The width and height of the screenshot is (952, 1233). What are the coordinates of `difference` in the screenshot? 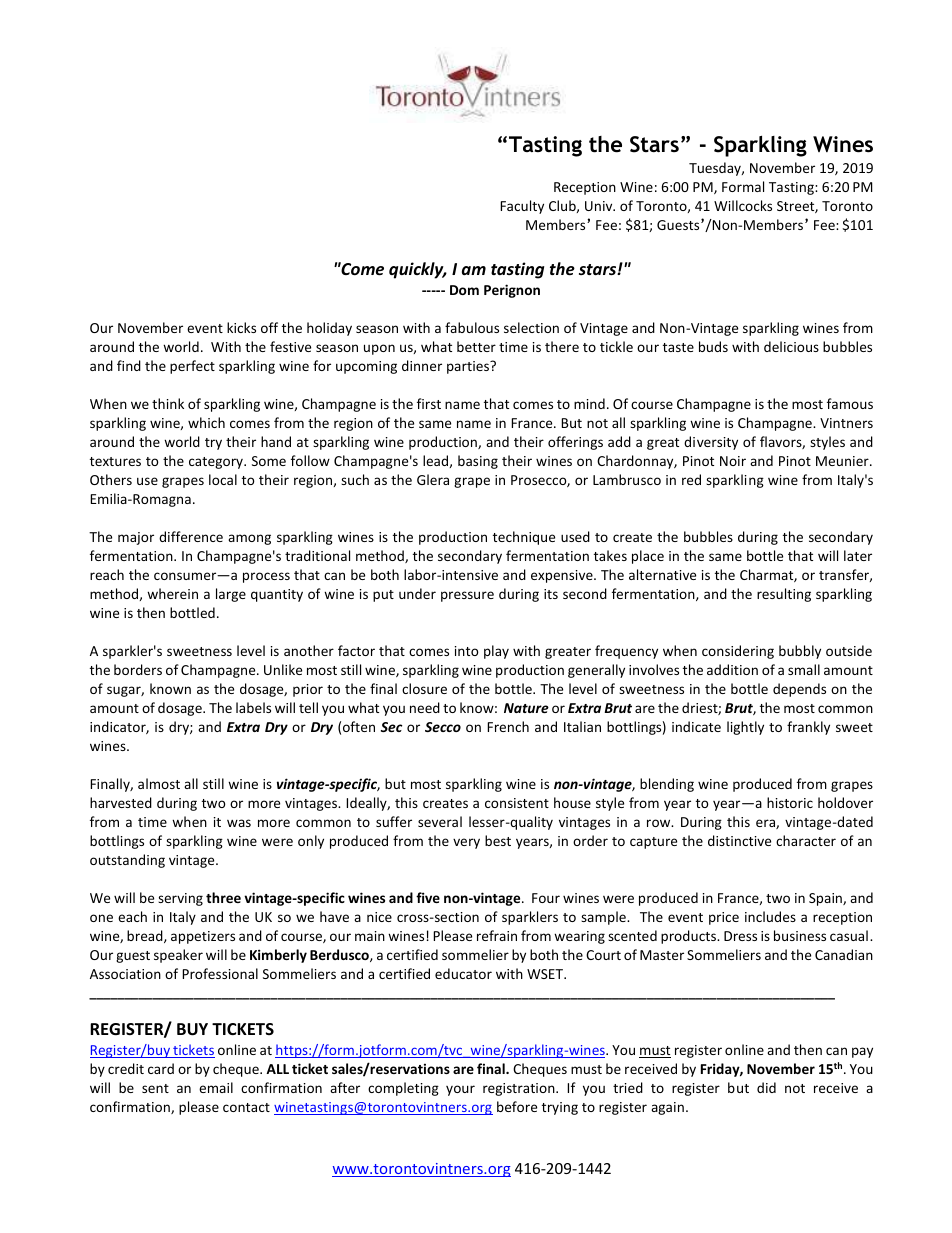 It's located at (191, 536).
